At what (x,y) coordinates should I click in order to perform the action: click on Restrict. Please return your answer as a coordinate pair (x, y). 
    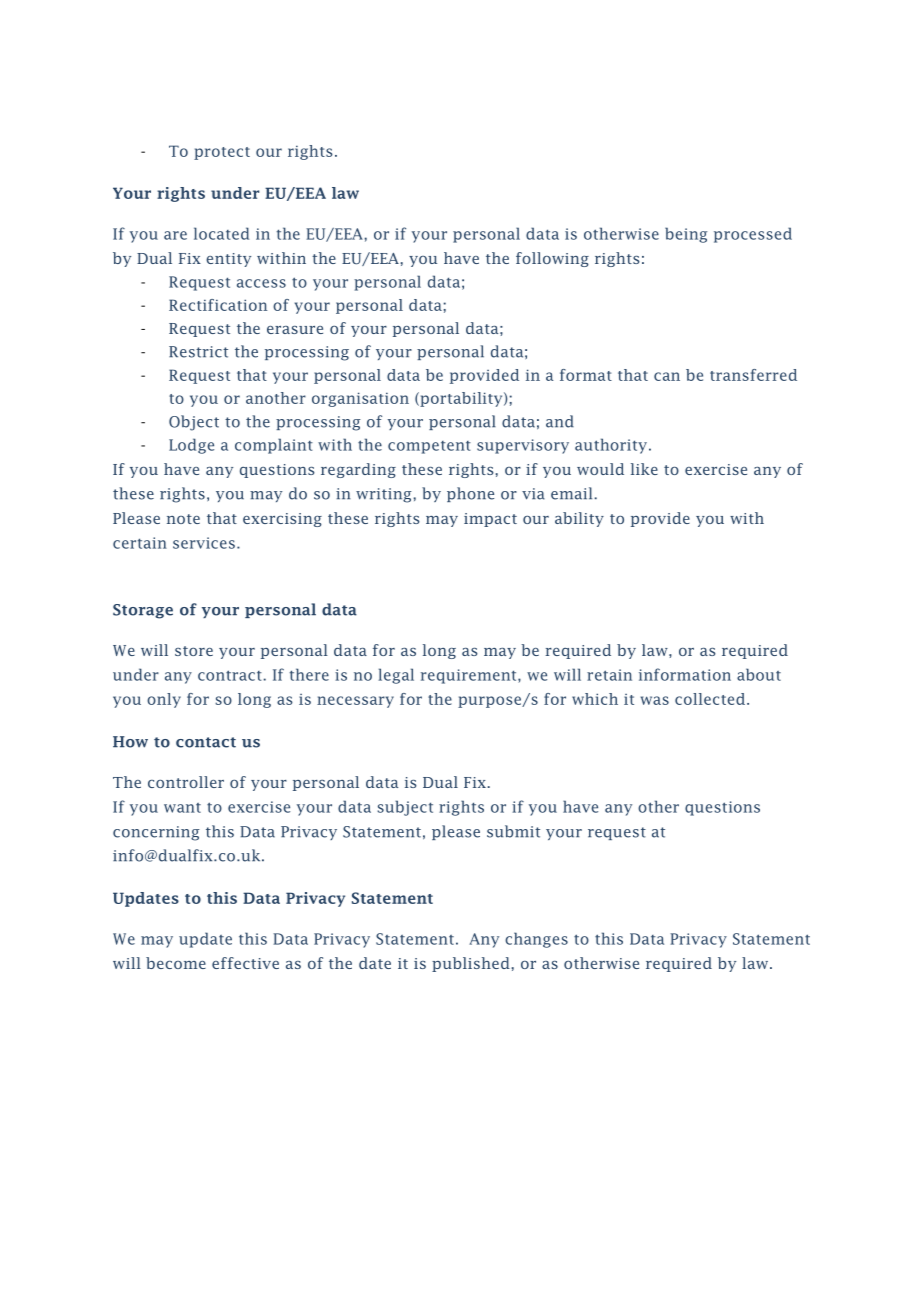
    Looking at the image, I should click on (198, 352).
